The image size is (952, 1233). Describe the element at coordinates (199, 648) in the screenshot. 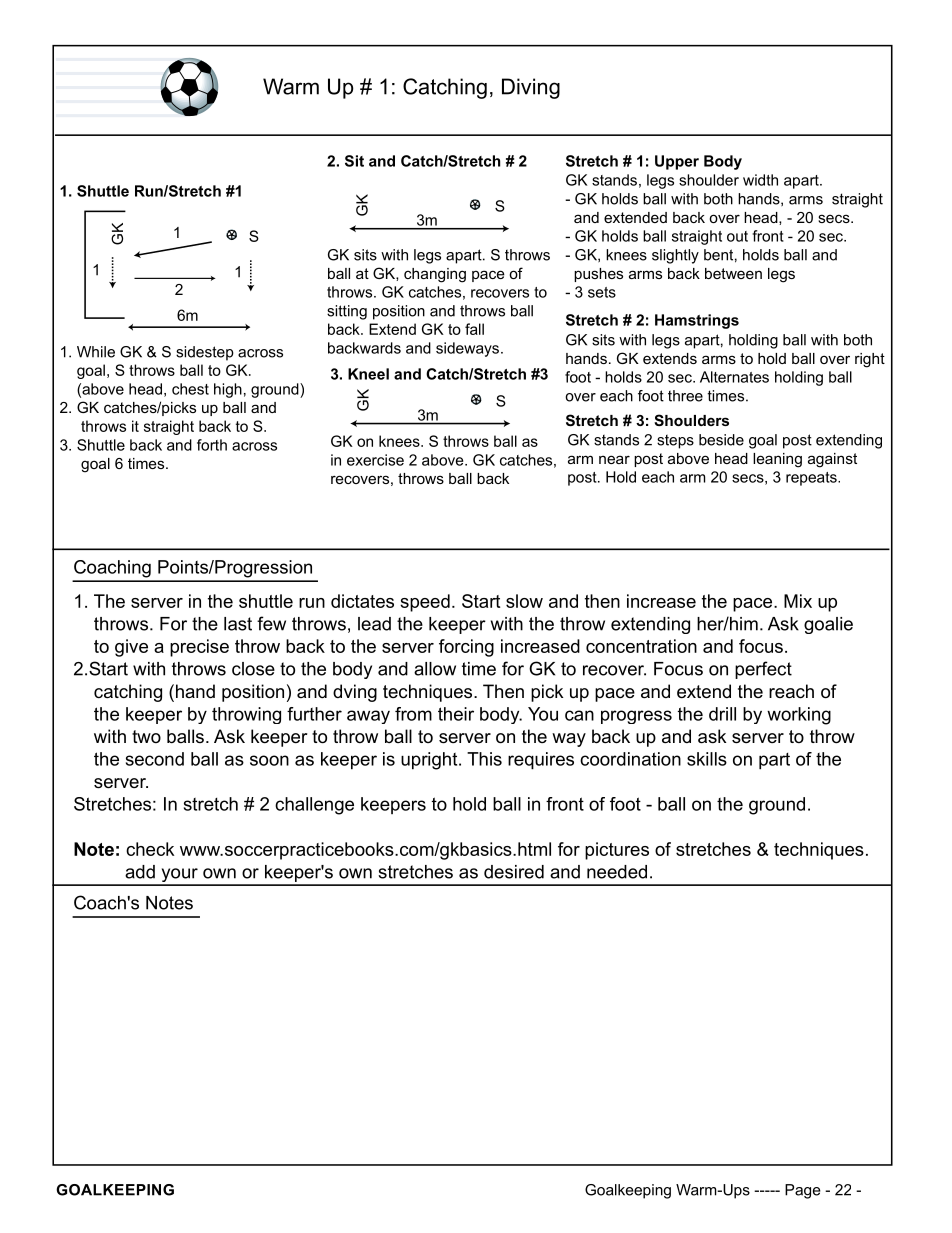

I see `precise` at that location.
